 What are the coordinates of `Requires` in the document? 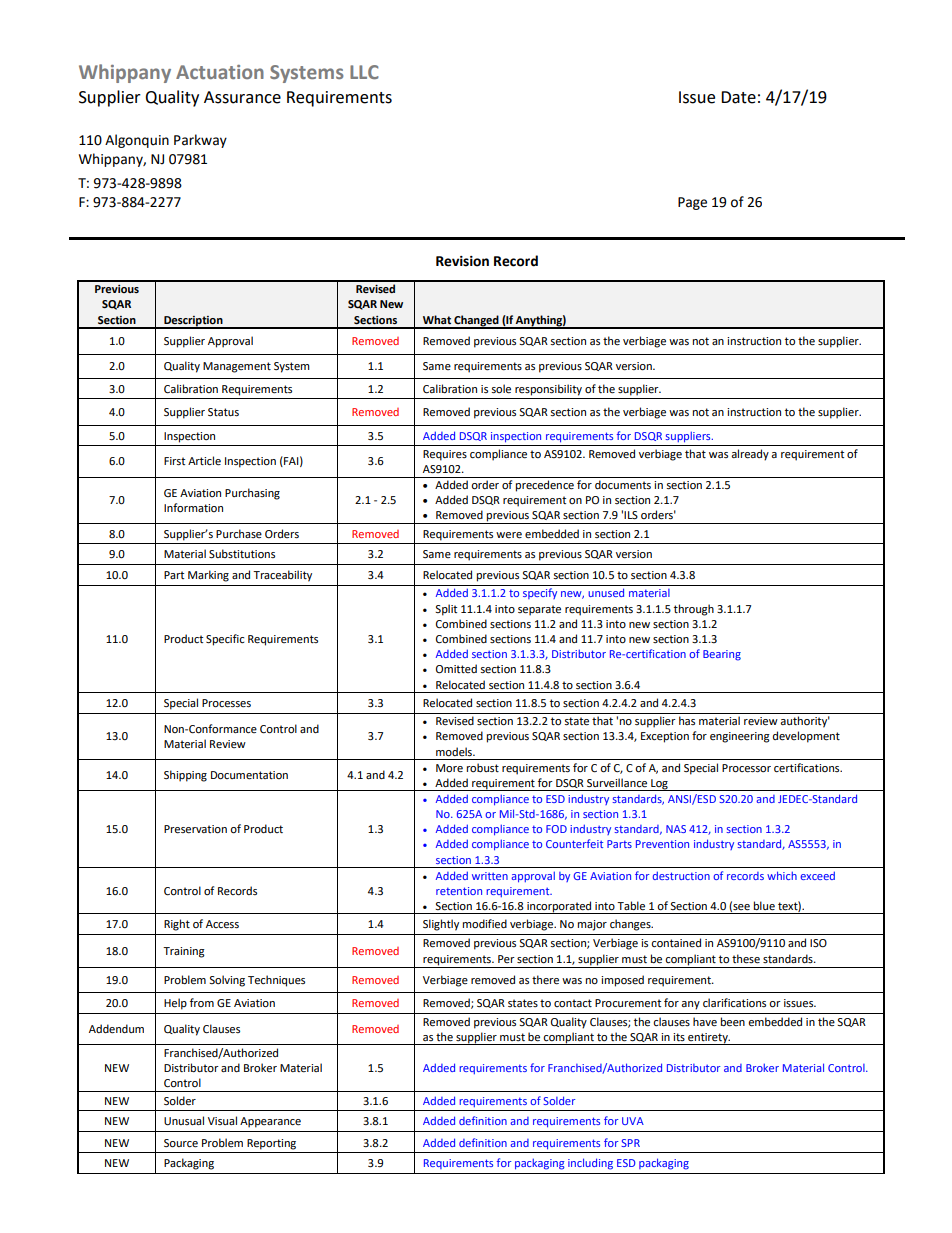 It's located at (445, 455).
